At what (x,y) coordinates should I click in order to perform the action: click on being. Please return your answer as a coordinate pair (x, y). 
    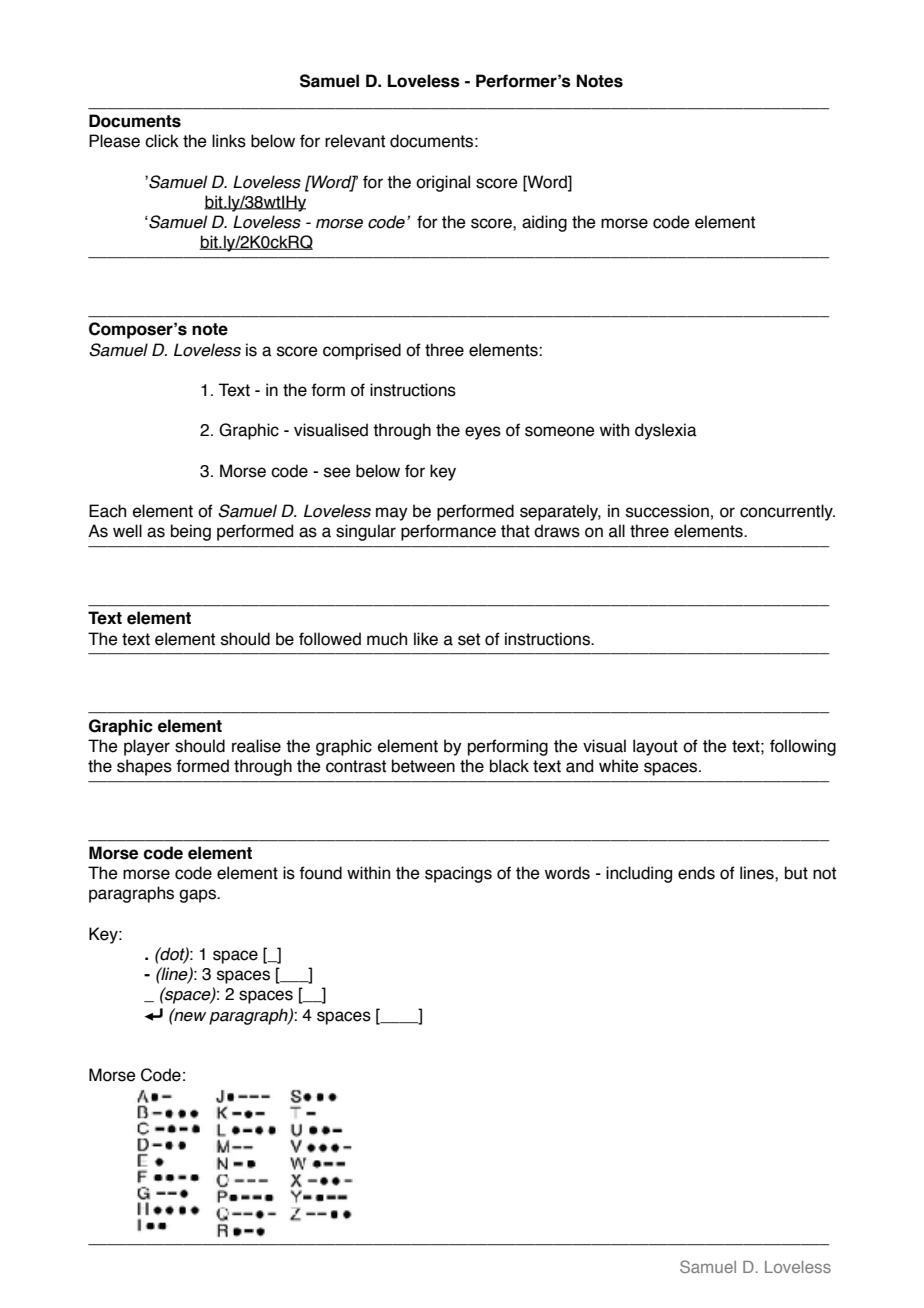
    Looking at the image, I should click on (191, 532).
